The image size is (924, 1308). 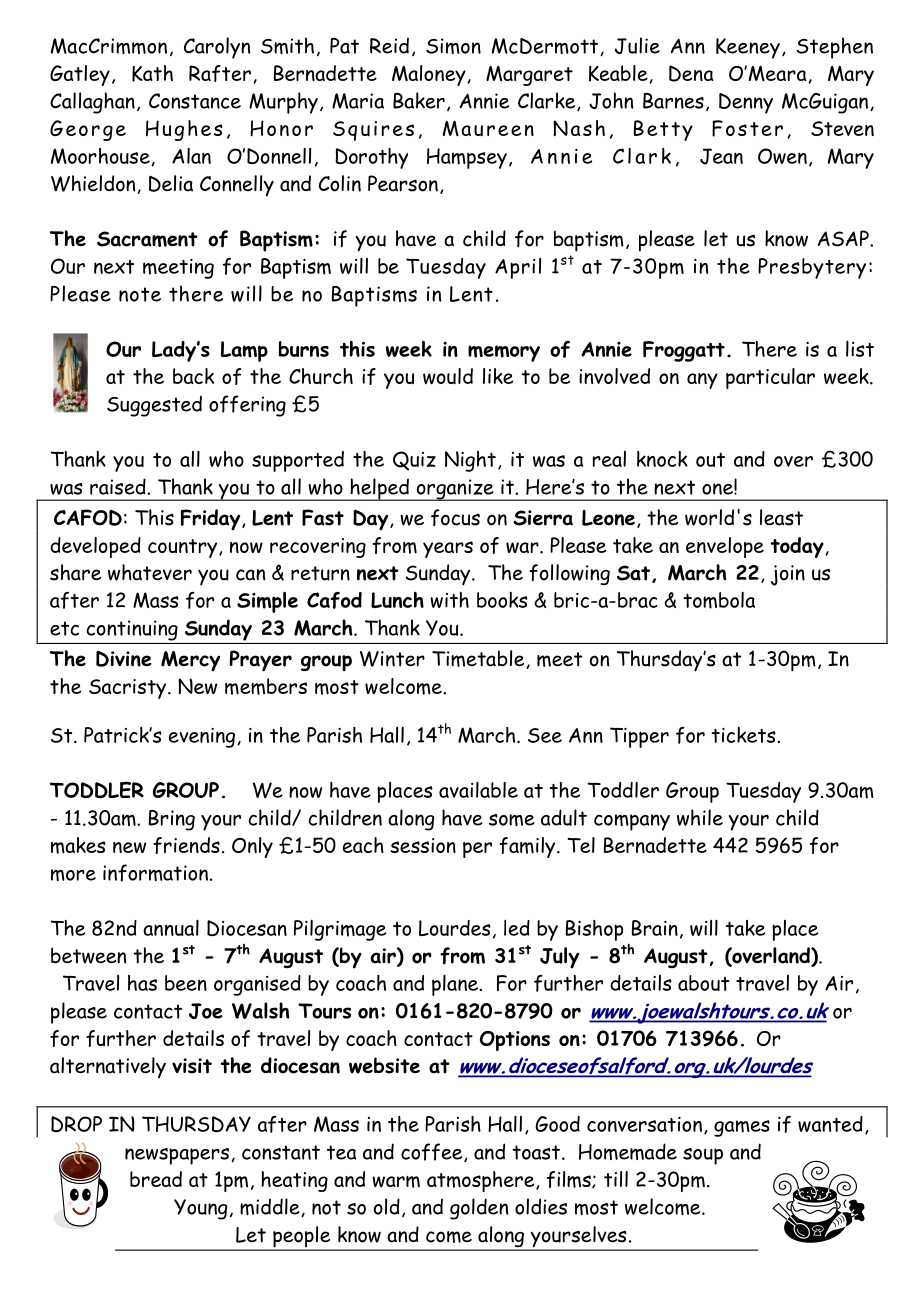 What do you see at coordinates (479, 659) in the page?
I see `Timetable` at bounding box center [479, 659].
